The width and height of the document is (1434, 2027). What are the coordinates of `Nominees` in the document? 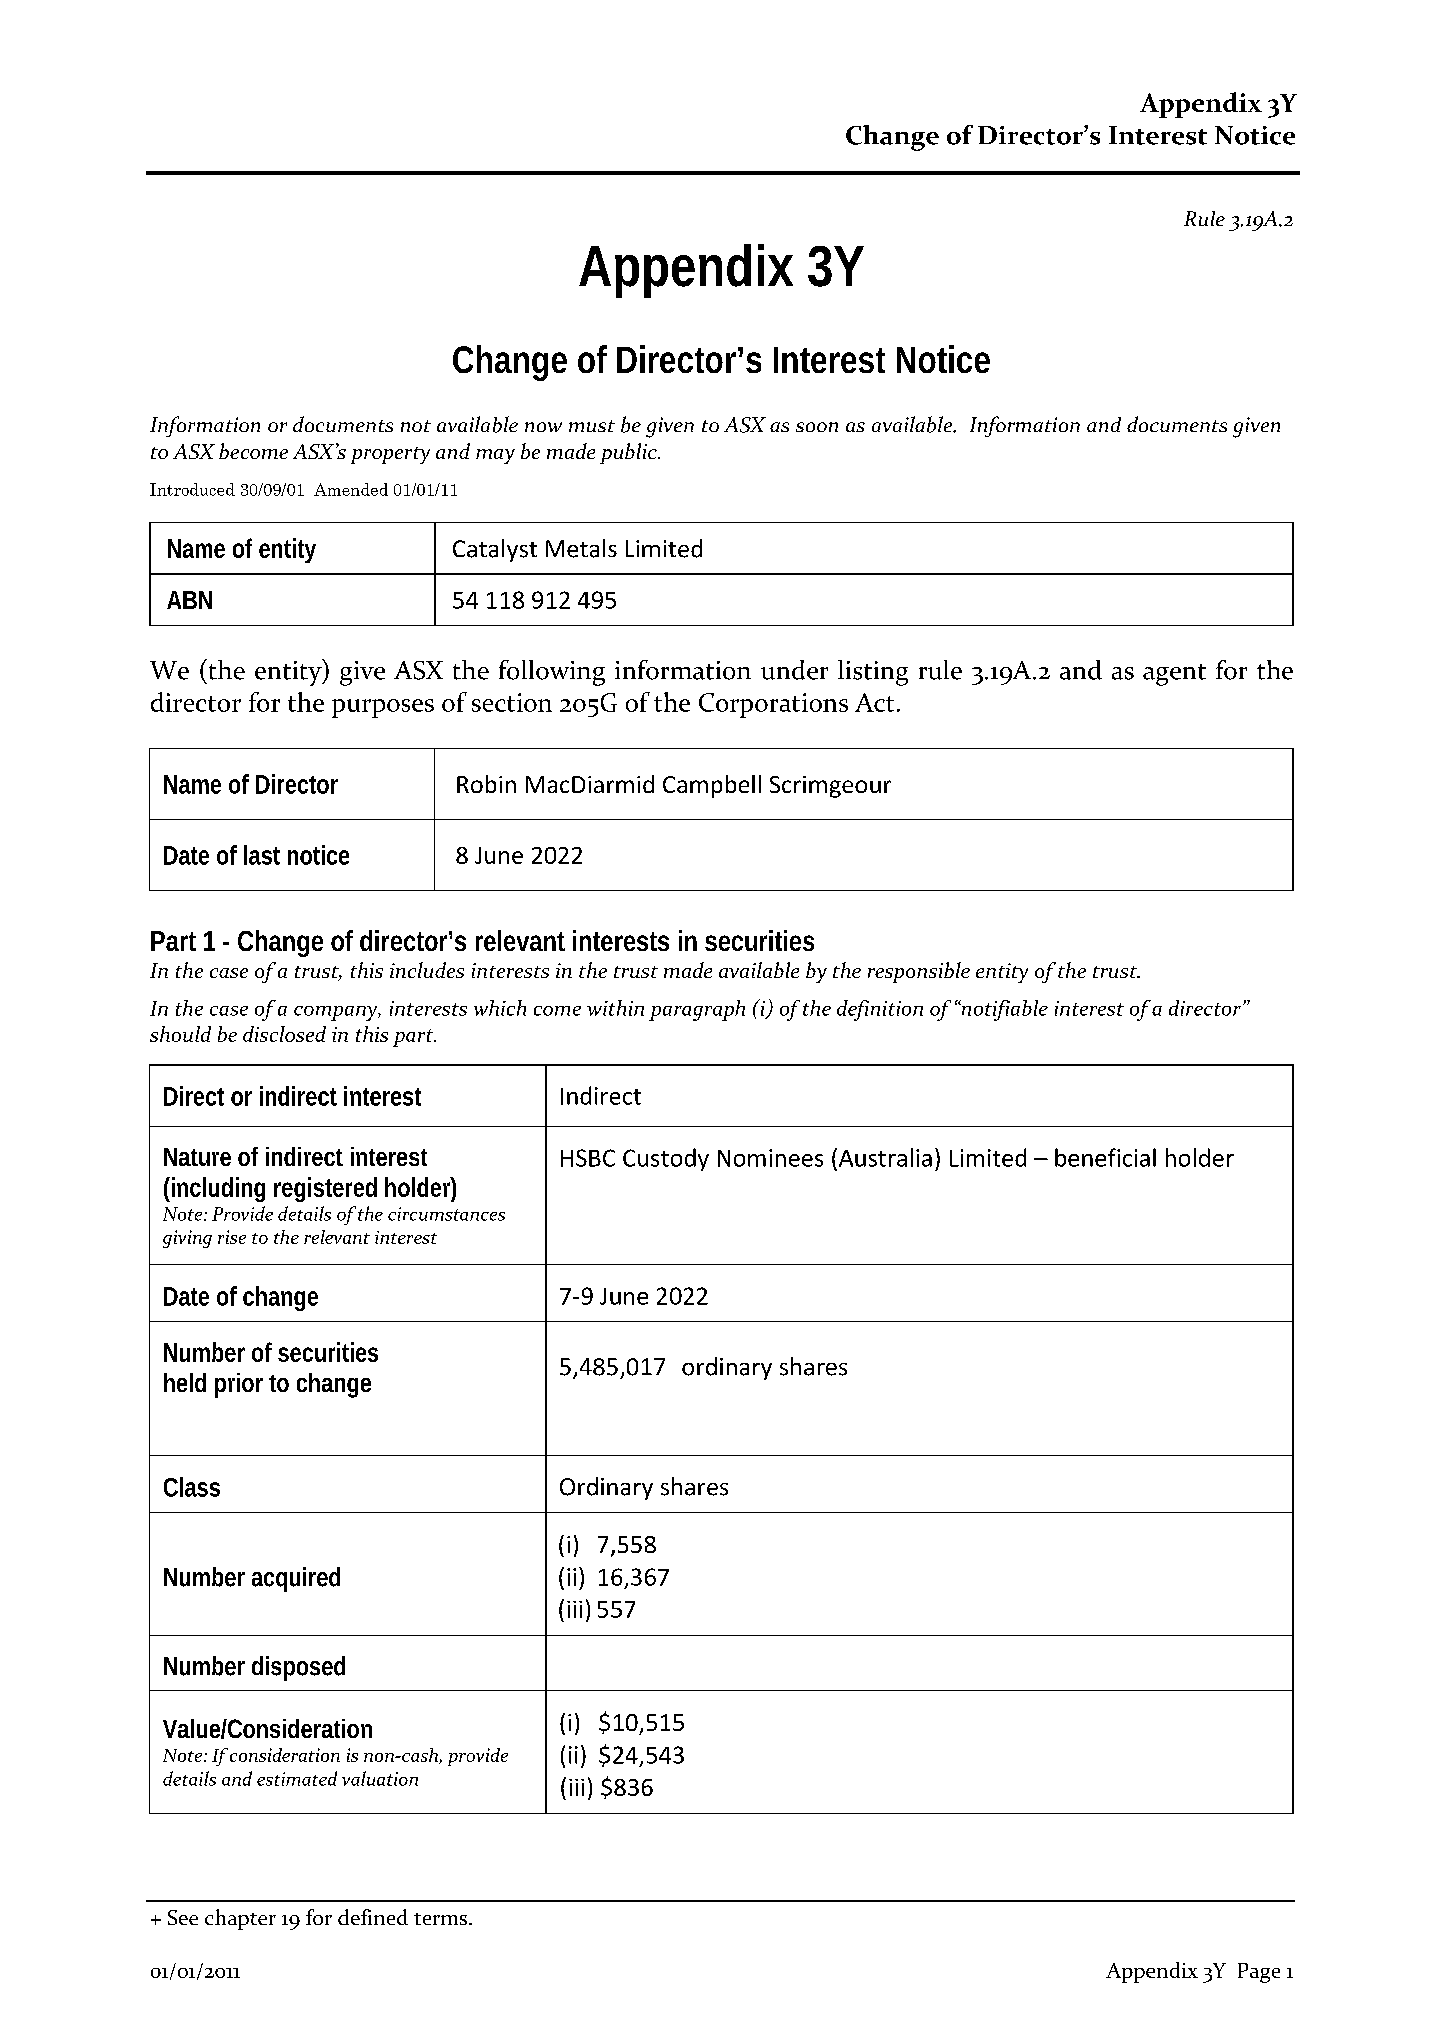 It's located at (770, 1158).
